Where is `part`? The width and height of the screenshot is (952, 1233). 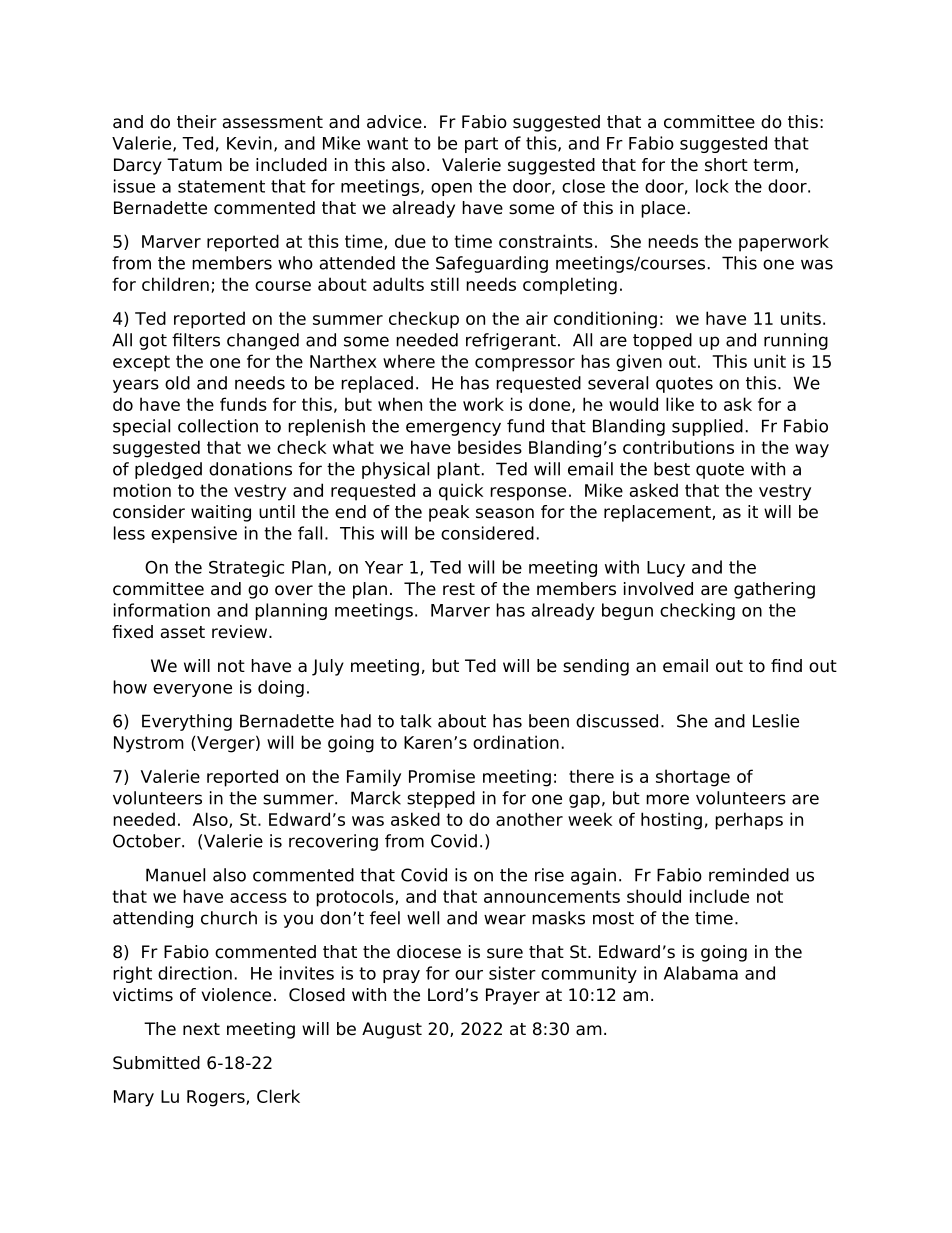 part is located at coordinates (481, 145).
